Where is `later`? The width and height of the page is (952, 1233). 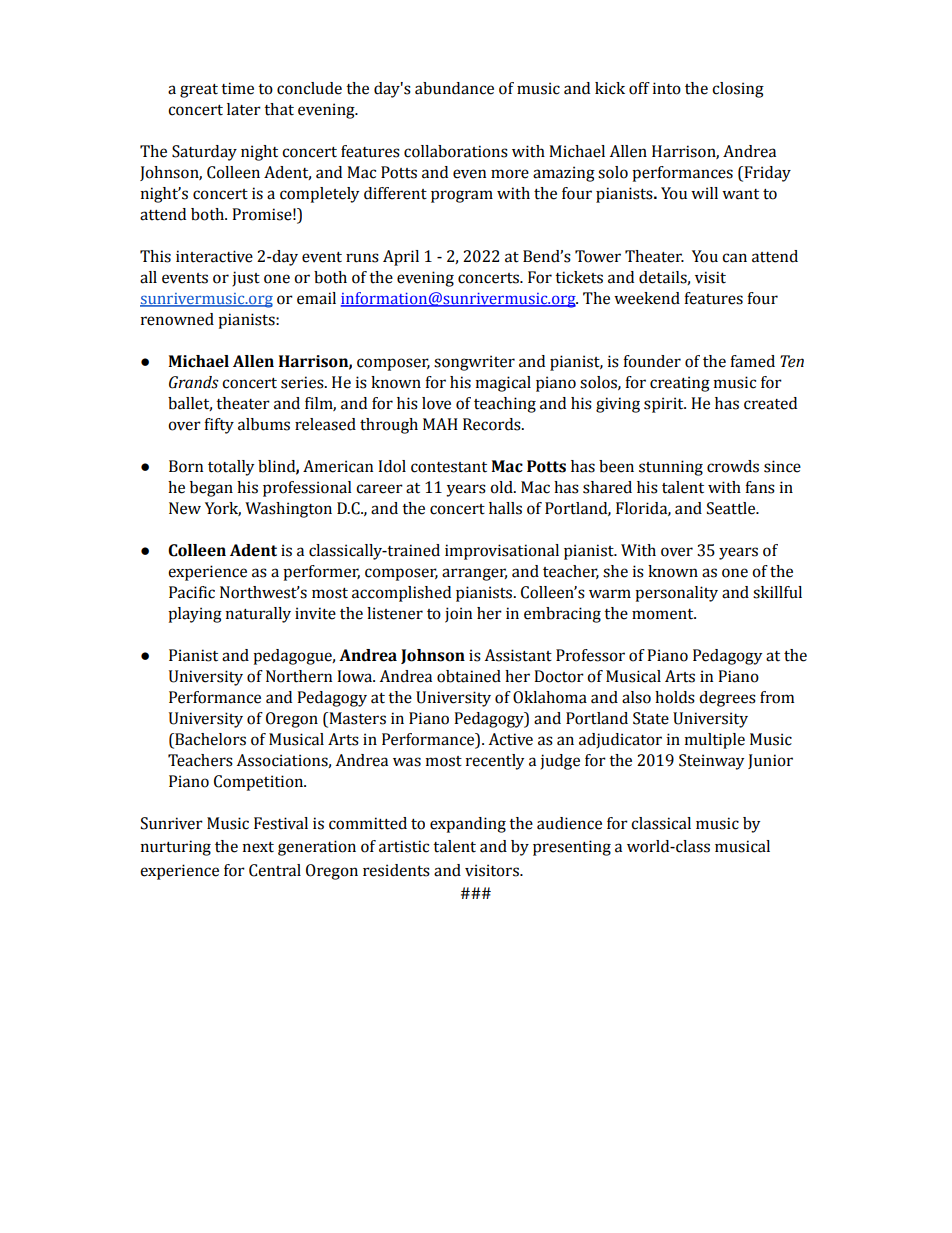
later is located at coordinates (244, 109).
